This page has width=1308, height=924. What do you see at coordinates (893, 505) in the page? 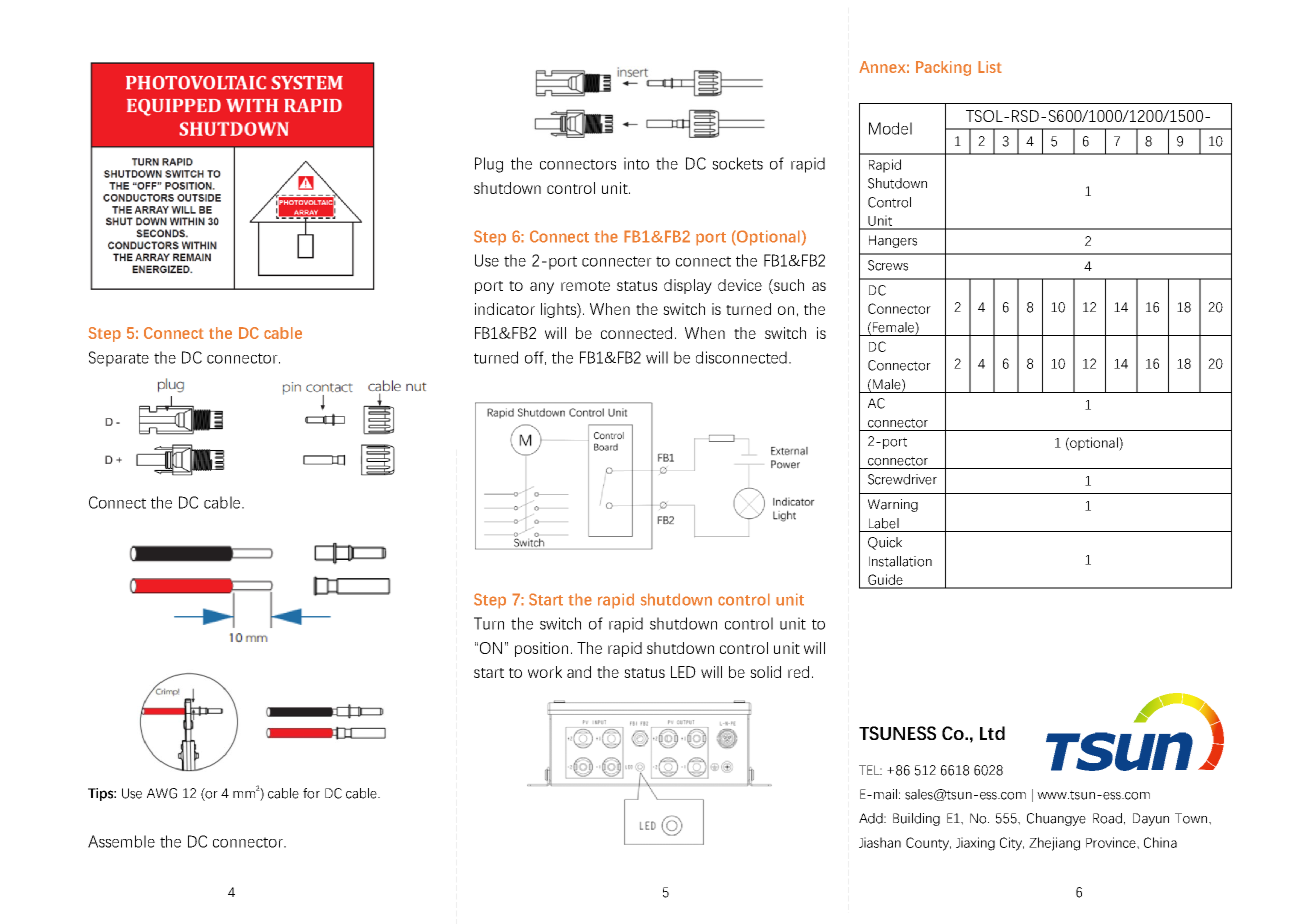
I see `Warning` at bounding box center [893, 505].
